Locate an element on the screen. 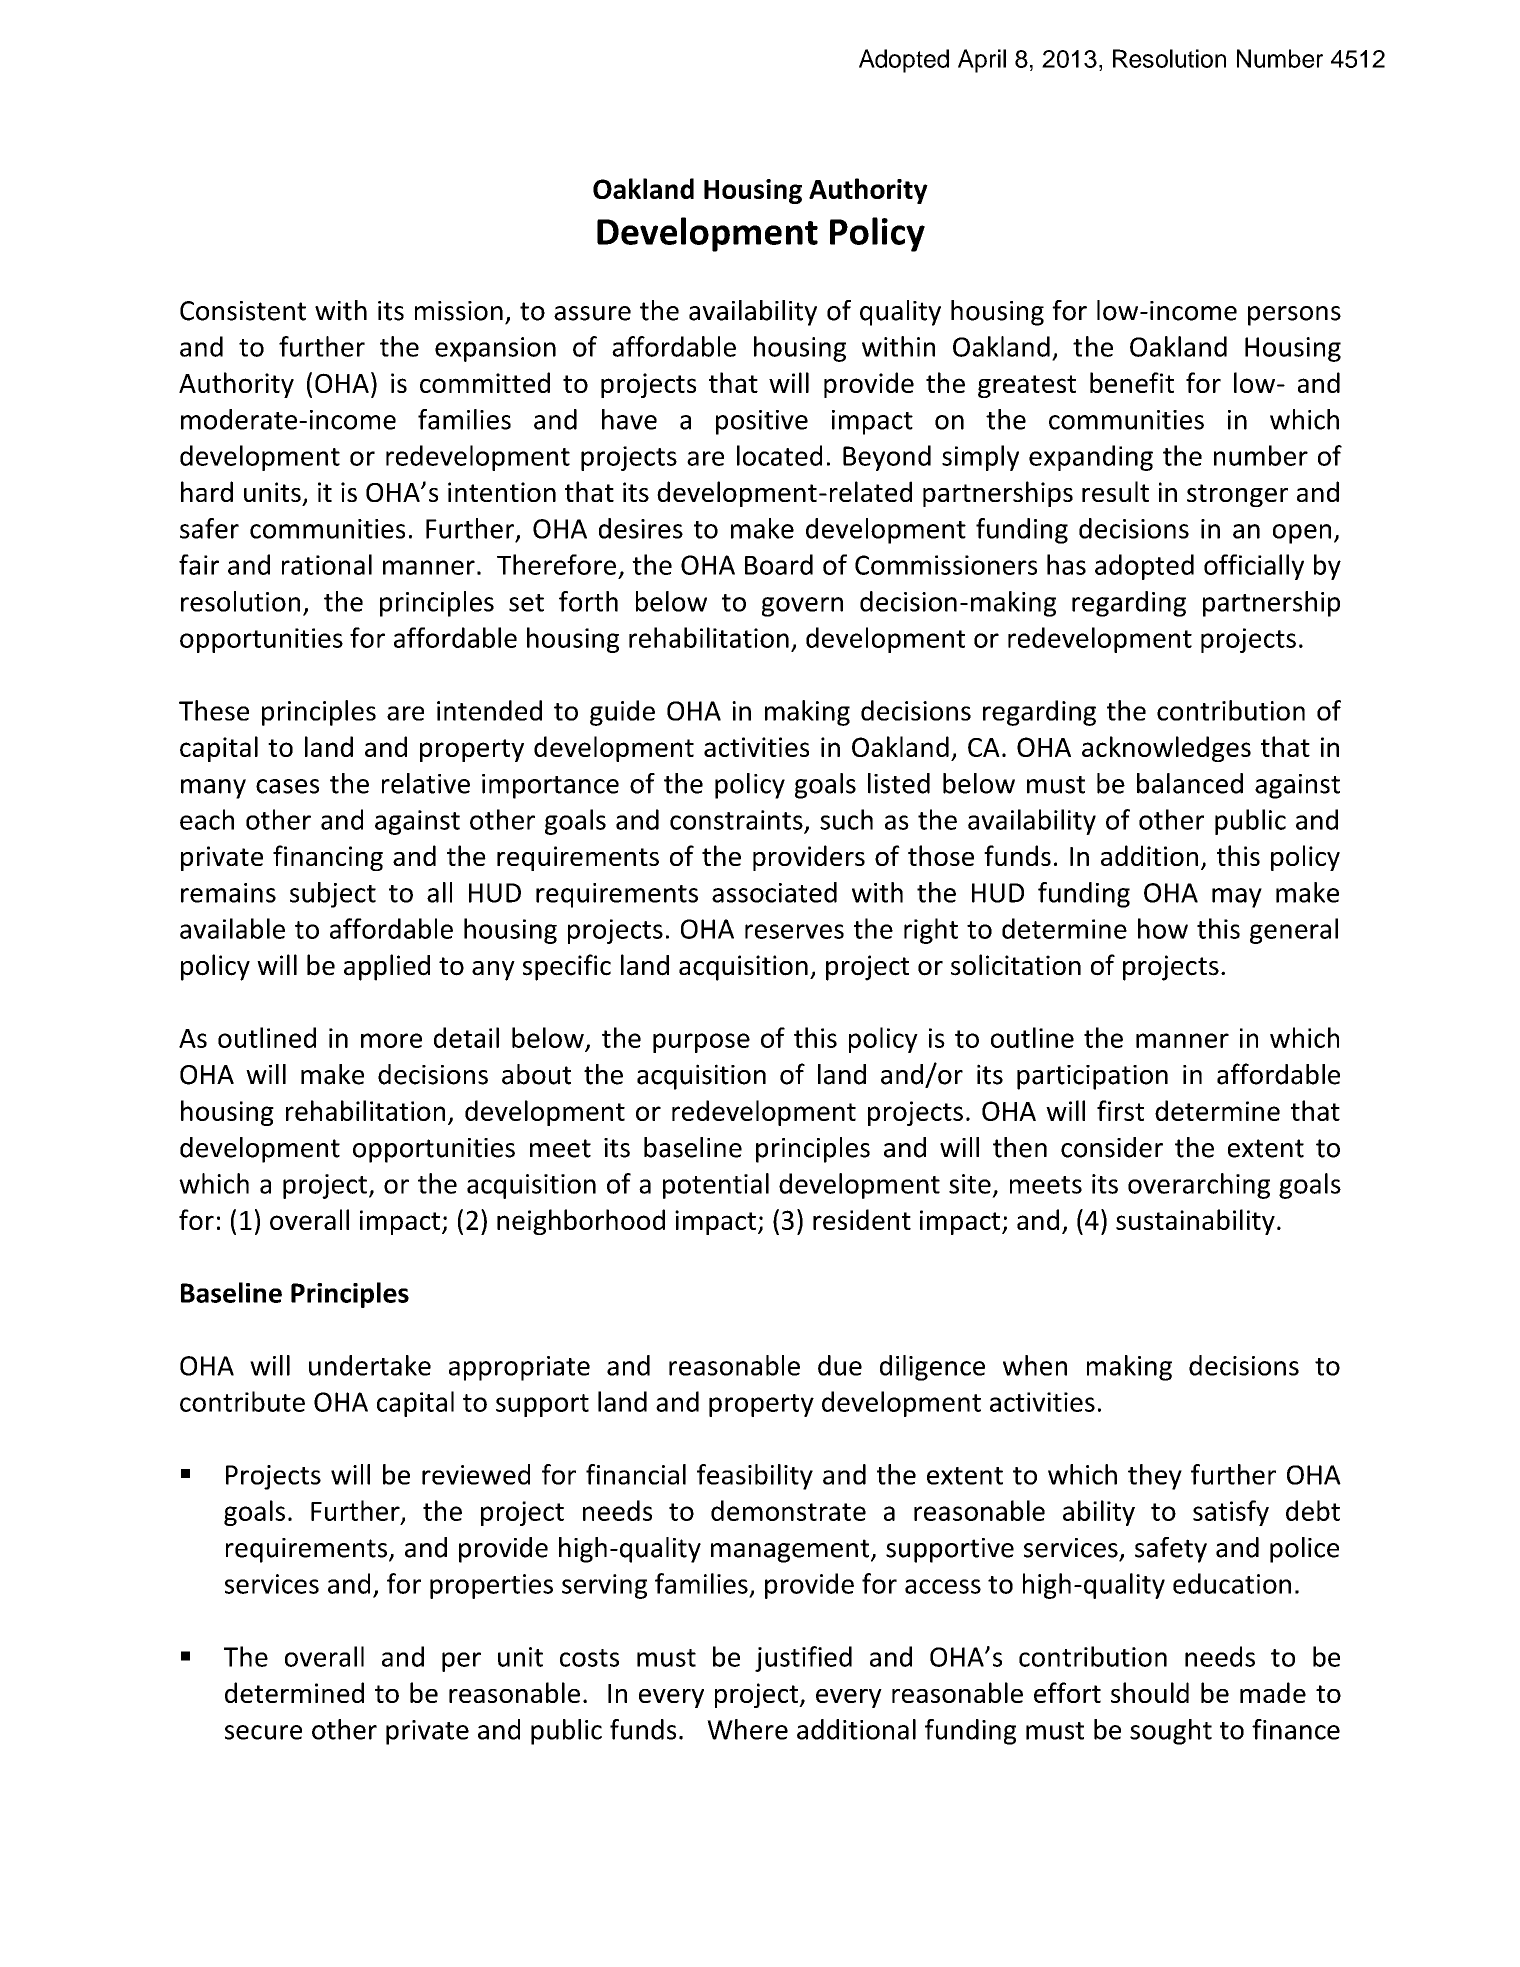 The height and width of the screenshot is (1967, 1520). due is located at coordinates (840, 1365).
